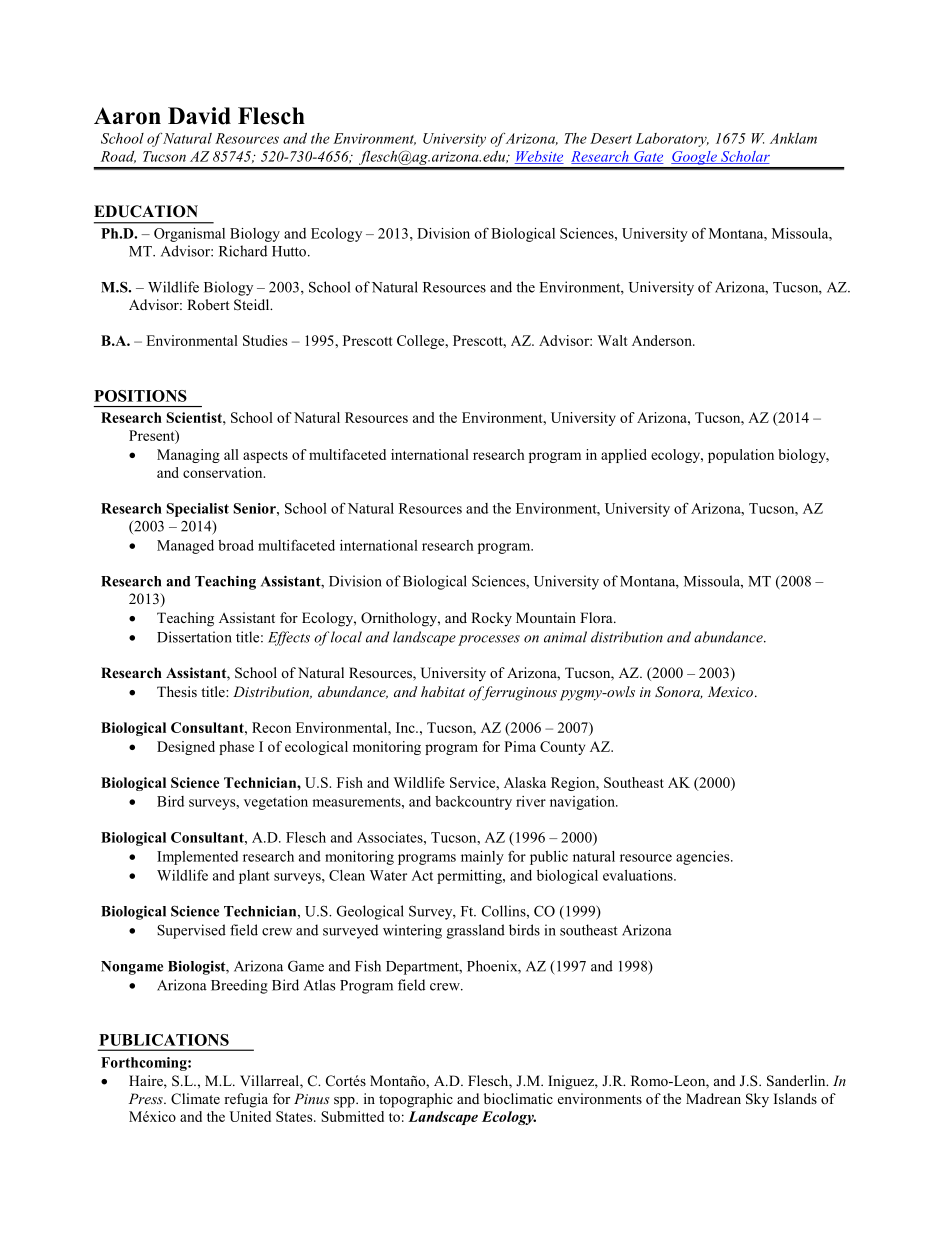 Image resolution: width=952 pixels, height=1233 pixels. Describe the element at coordinates (416, 1100) in the document. I see `topographic` at that location.
